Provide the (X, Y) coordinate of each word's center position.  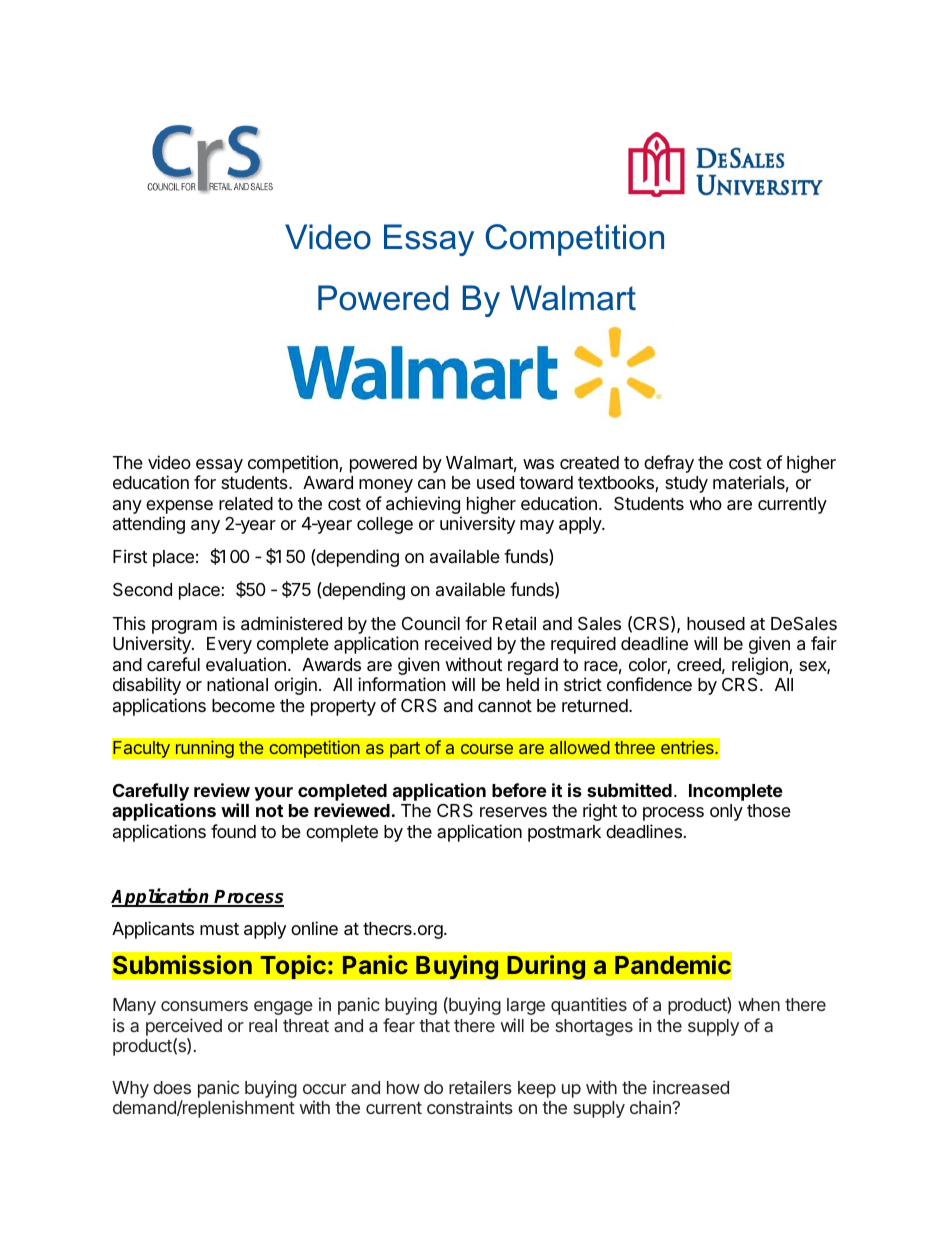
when (759, 1004)
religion (761, 666)
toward (546, 483)
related (246, 503)
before (519, 790)
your (273, 794)
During (546, 967)
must (219, 929)
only (726, 812)
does (172, 1087)
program (184, 628)
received (458, 643)
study (686, 484)
